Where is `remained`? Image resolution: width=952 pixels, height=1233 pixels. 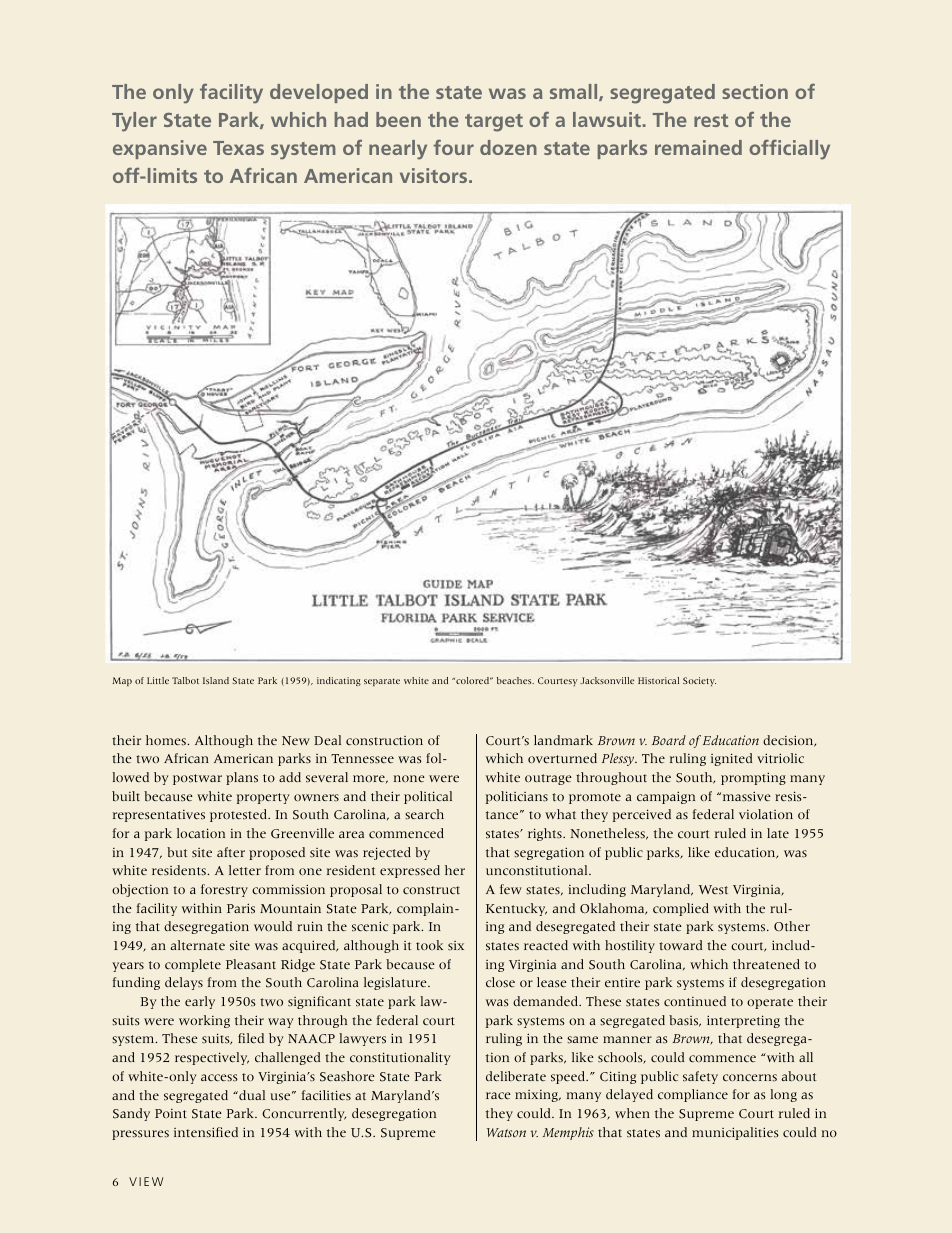
remained is located at coordinates (698, 147).
